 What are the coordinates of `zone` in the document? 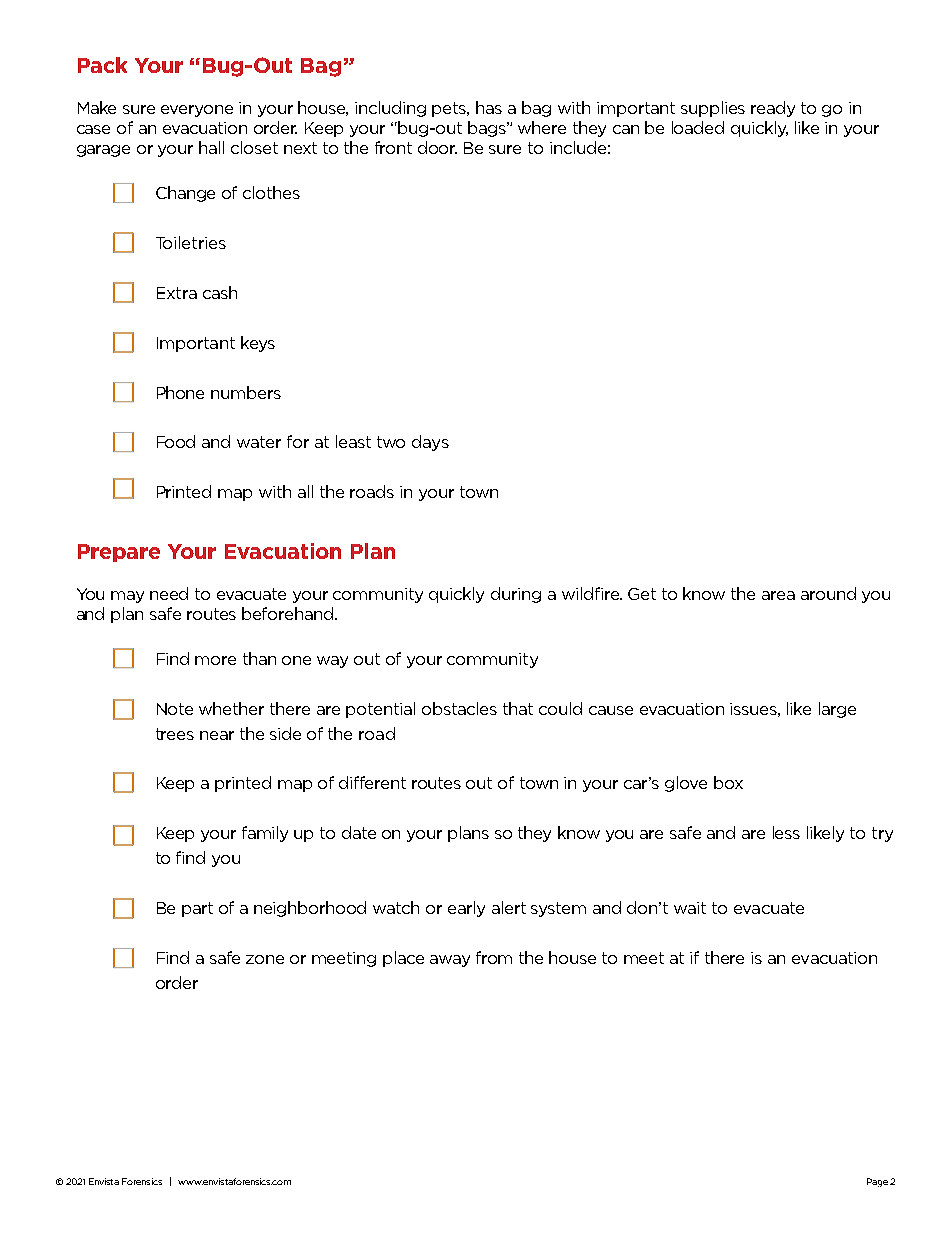 It's located at (265, 959).
